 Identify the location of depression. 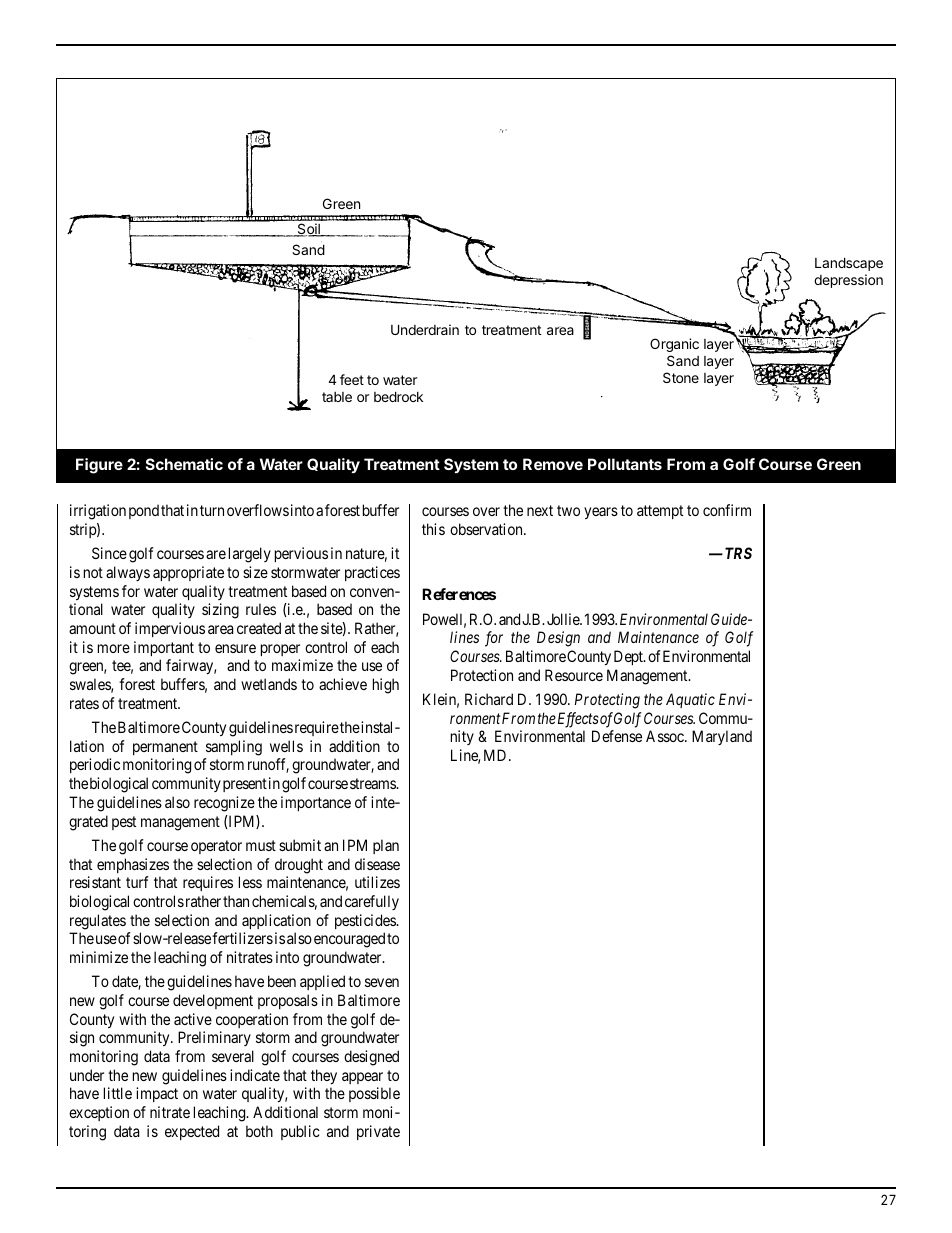
(848, 281).
